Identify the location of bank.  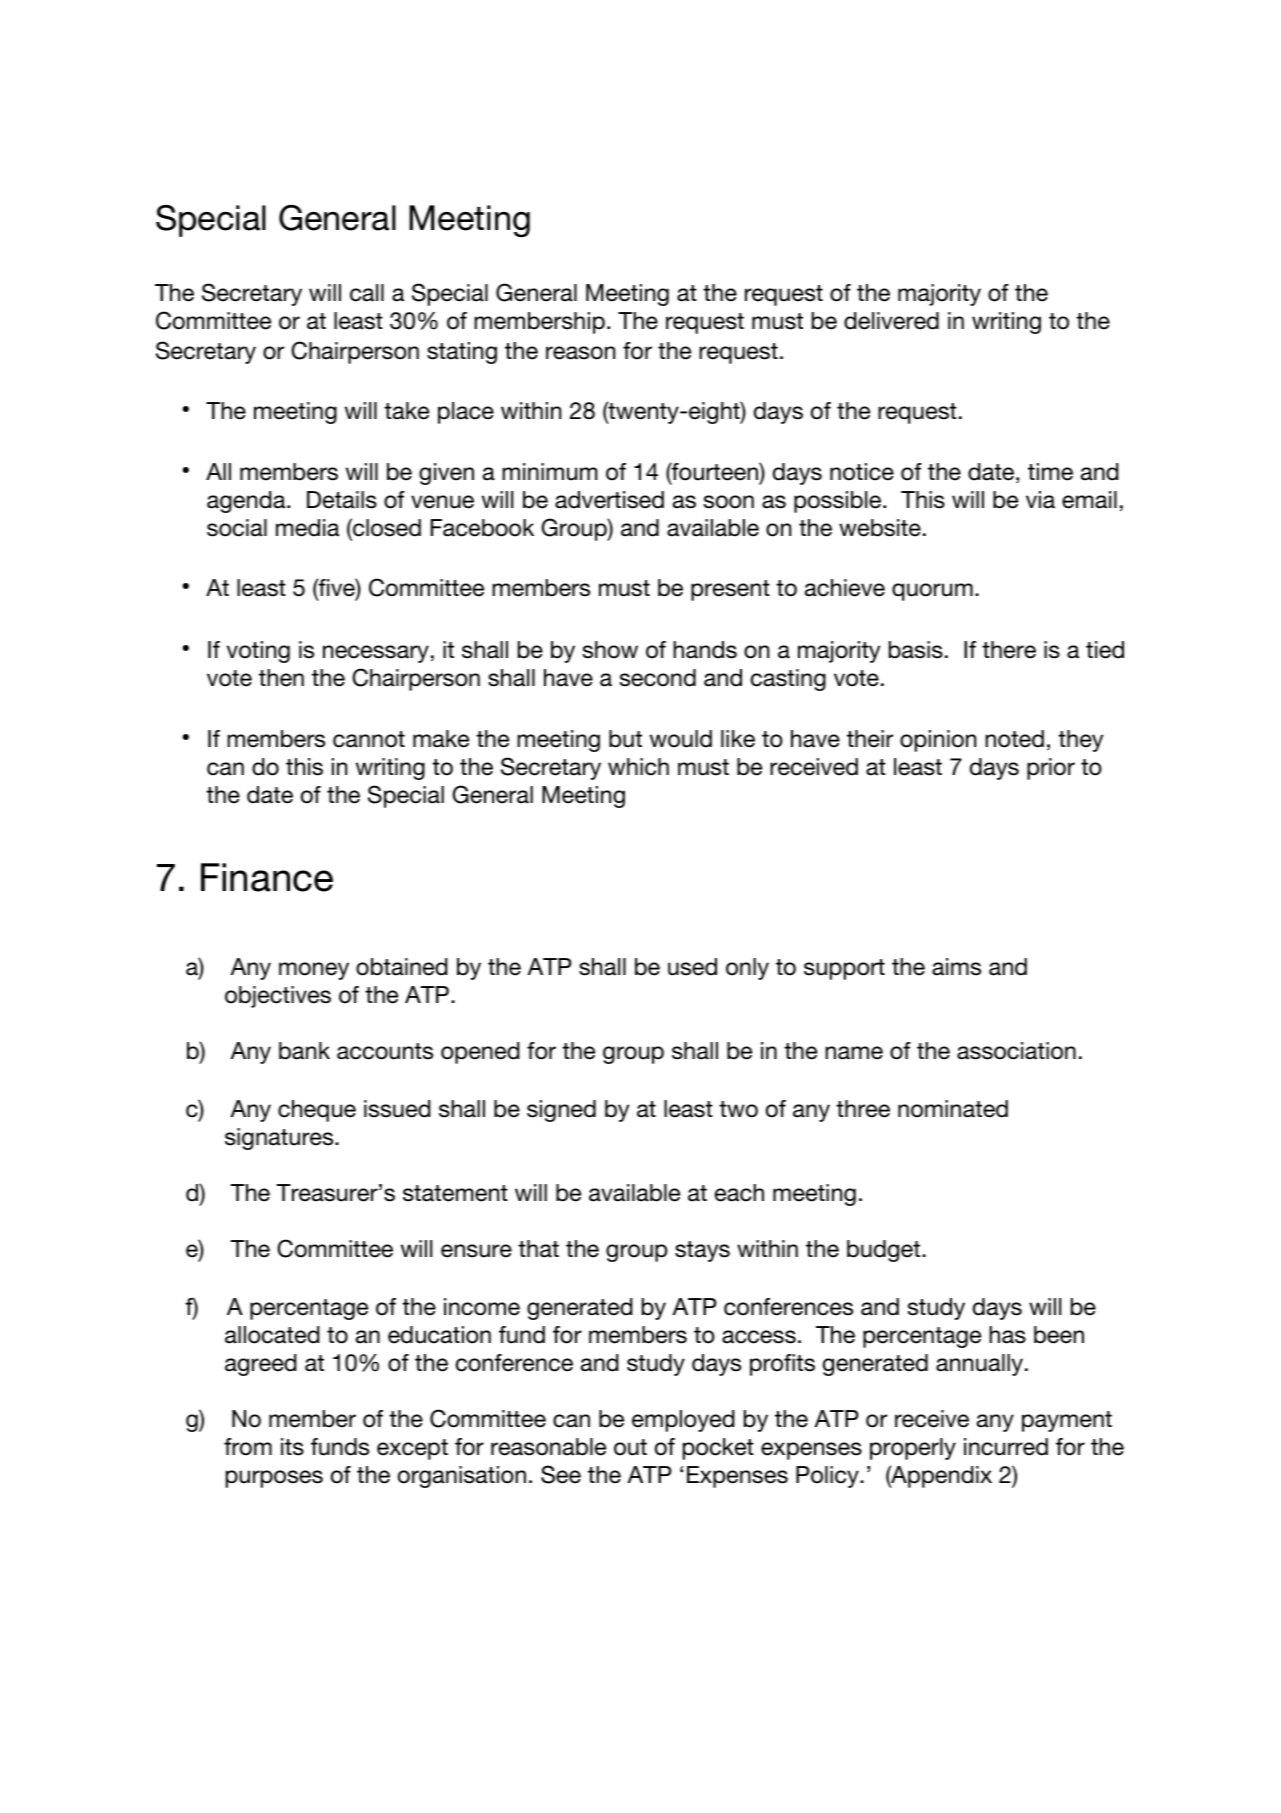
(304, 1051).
